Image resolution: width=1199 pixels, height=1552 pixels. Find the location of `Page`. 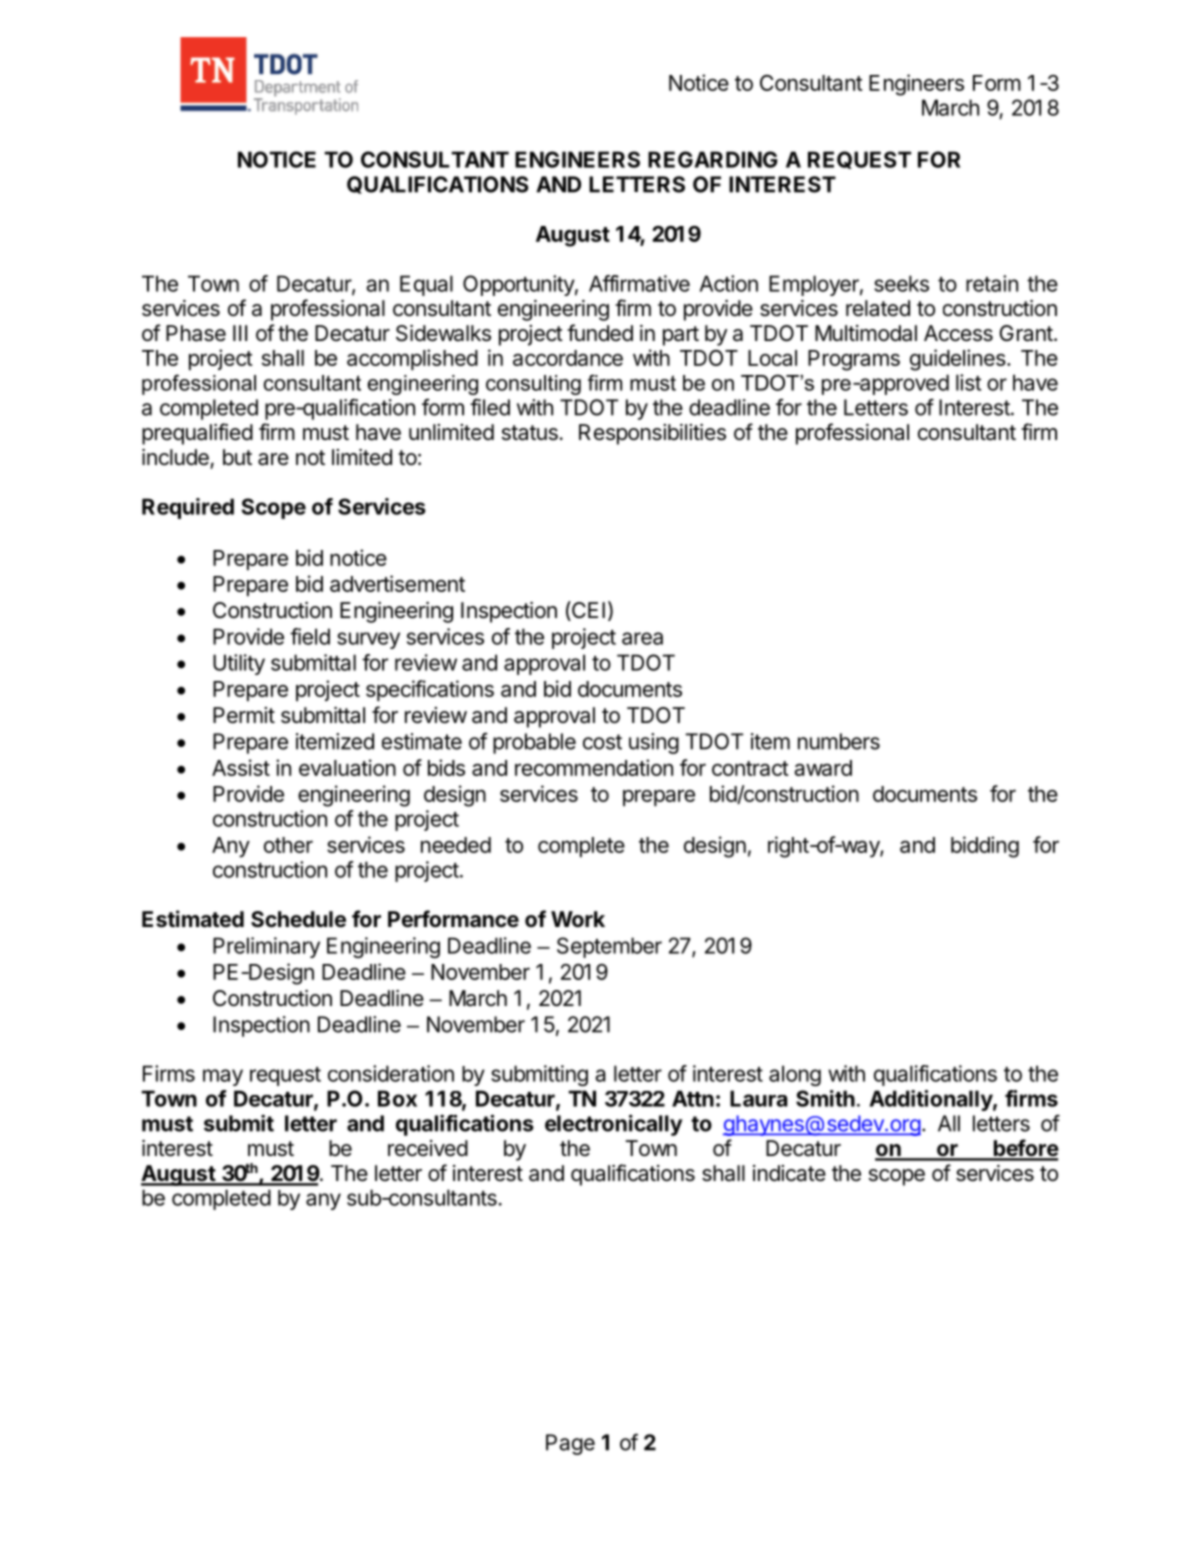

Page is located at coordinates (570, 1444).
